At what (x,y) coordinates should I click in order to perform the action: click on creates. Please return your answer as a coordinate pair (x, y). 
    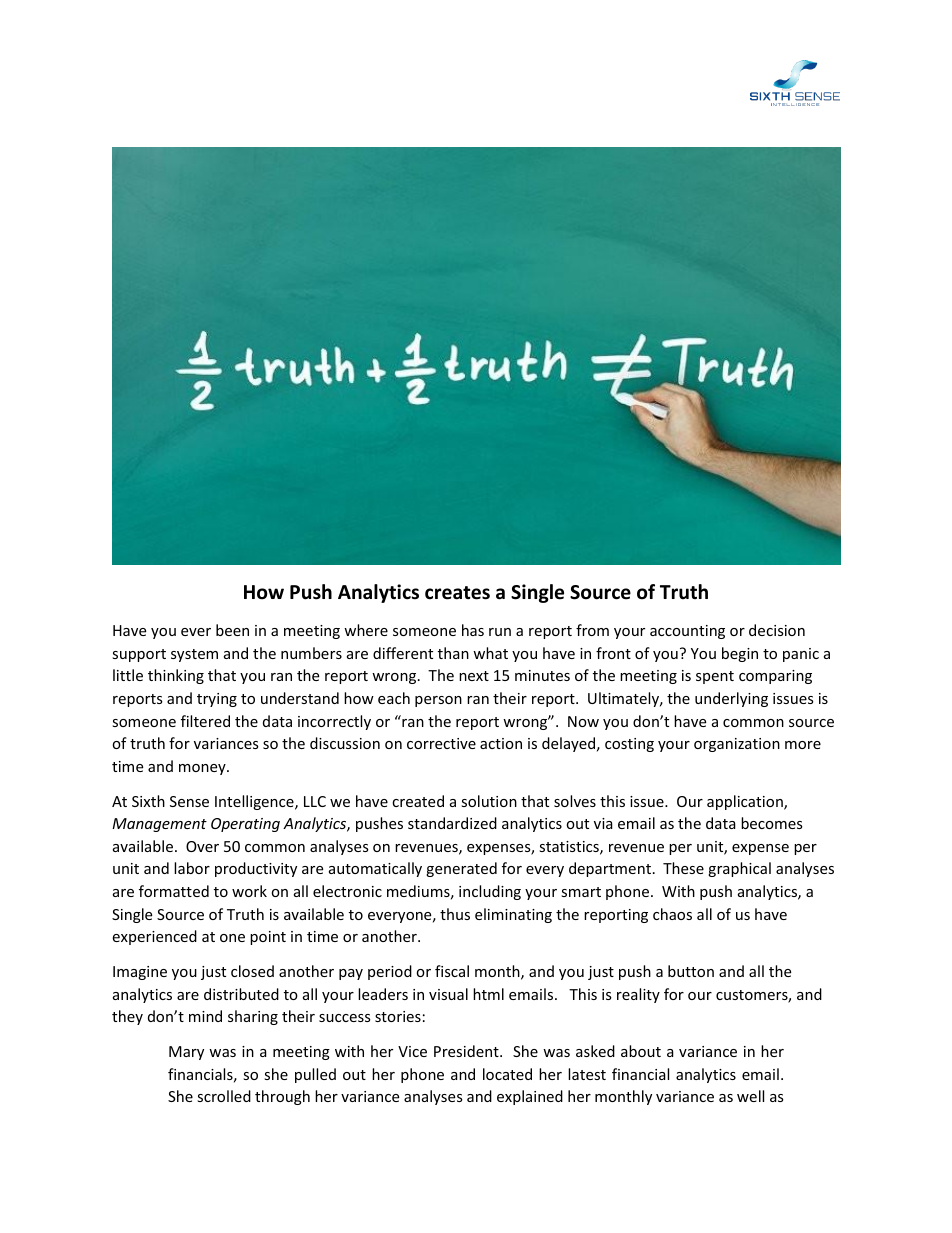
    Looking at the image, I should click on (457, 593).
